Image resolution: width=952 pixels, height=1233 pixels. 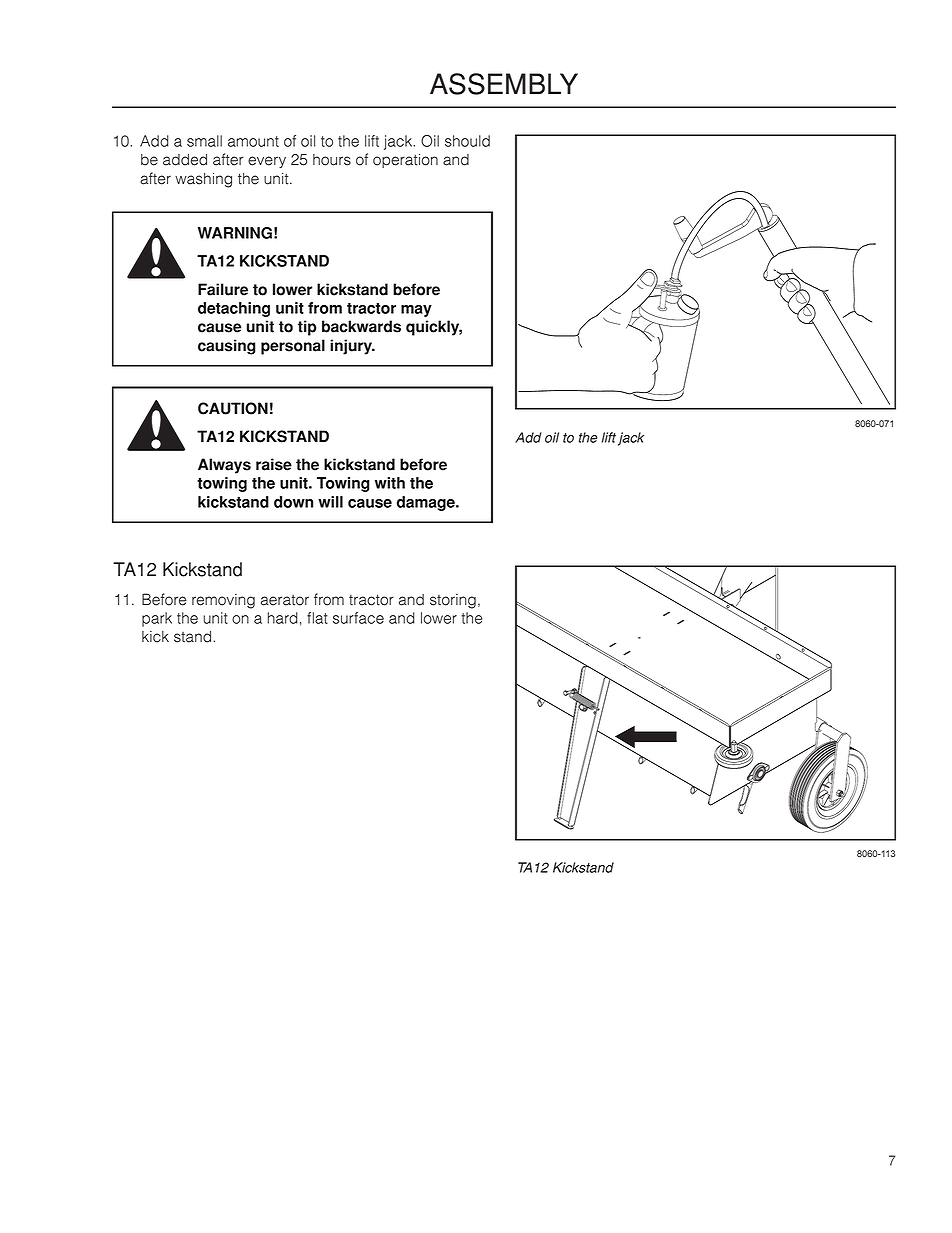 What do you see at coordinates (352, 347) in the document?
I see `injury` at bounding box center [352, 347].
